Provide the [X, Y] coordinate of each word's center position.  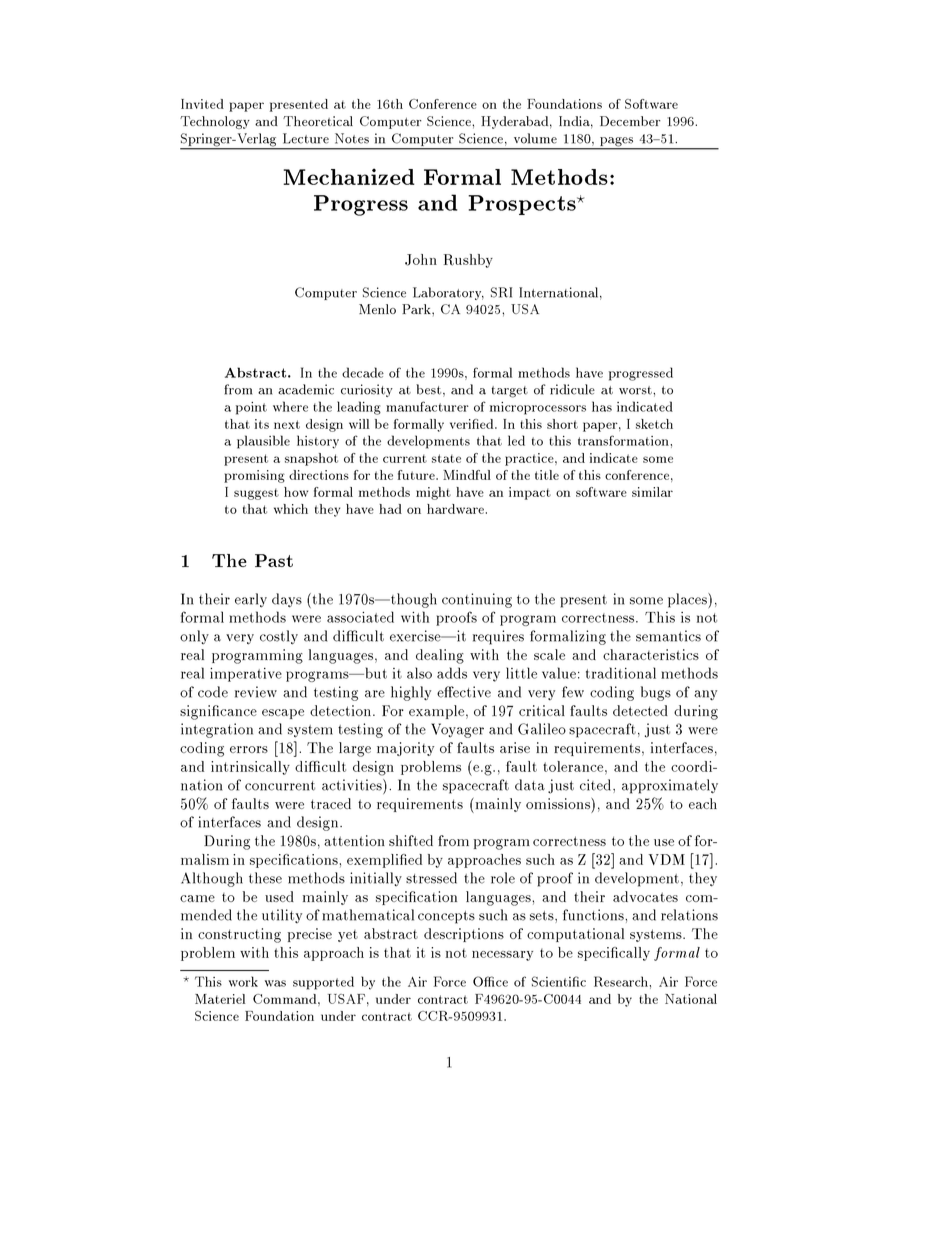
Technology [215, 122]
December [630, 121]
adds [452, 673]
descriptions [464, 935]
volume [535, 138]
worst [636, 390]
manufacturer [427, 406]
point [251, 408]
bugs [656, 693]
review [256, 692]
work [243, 981]
